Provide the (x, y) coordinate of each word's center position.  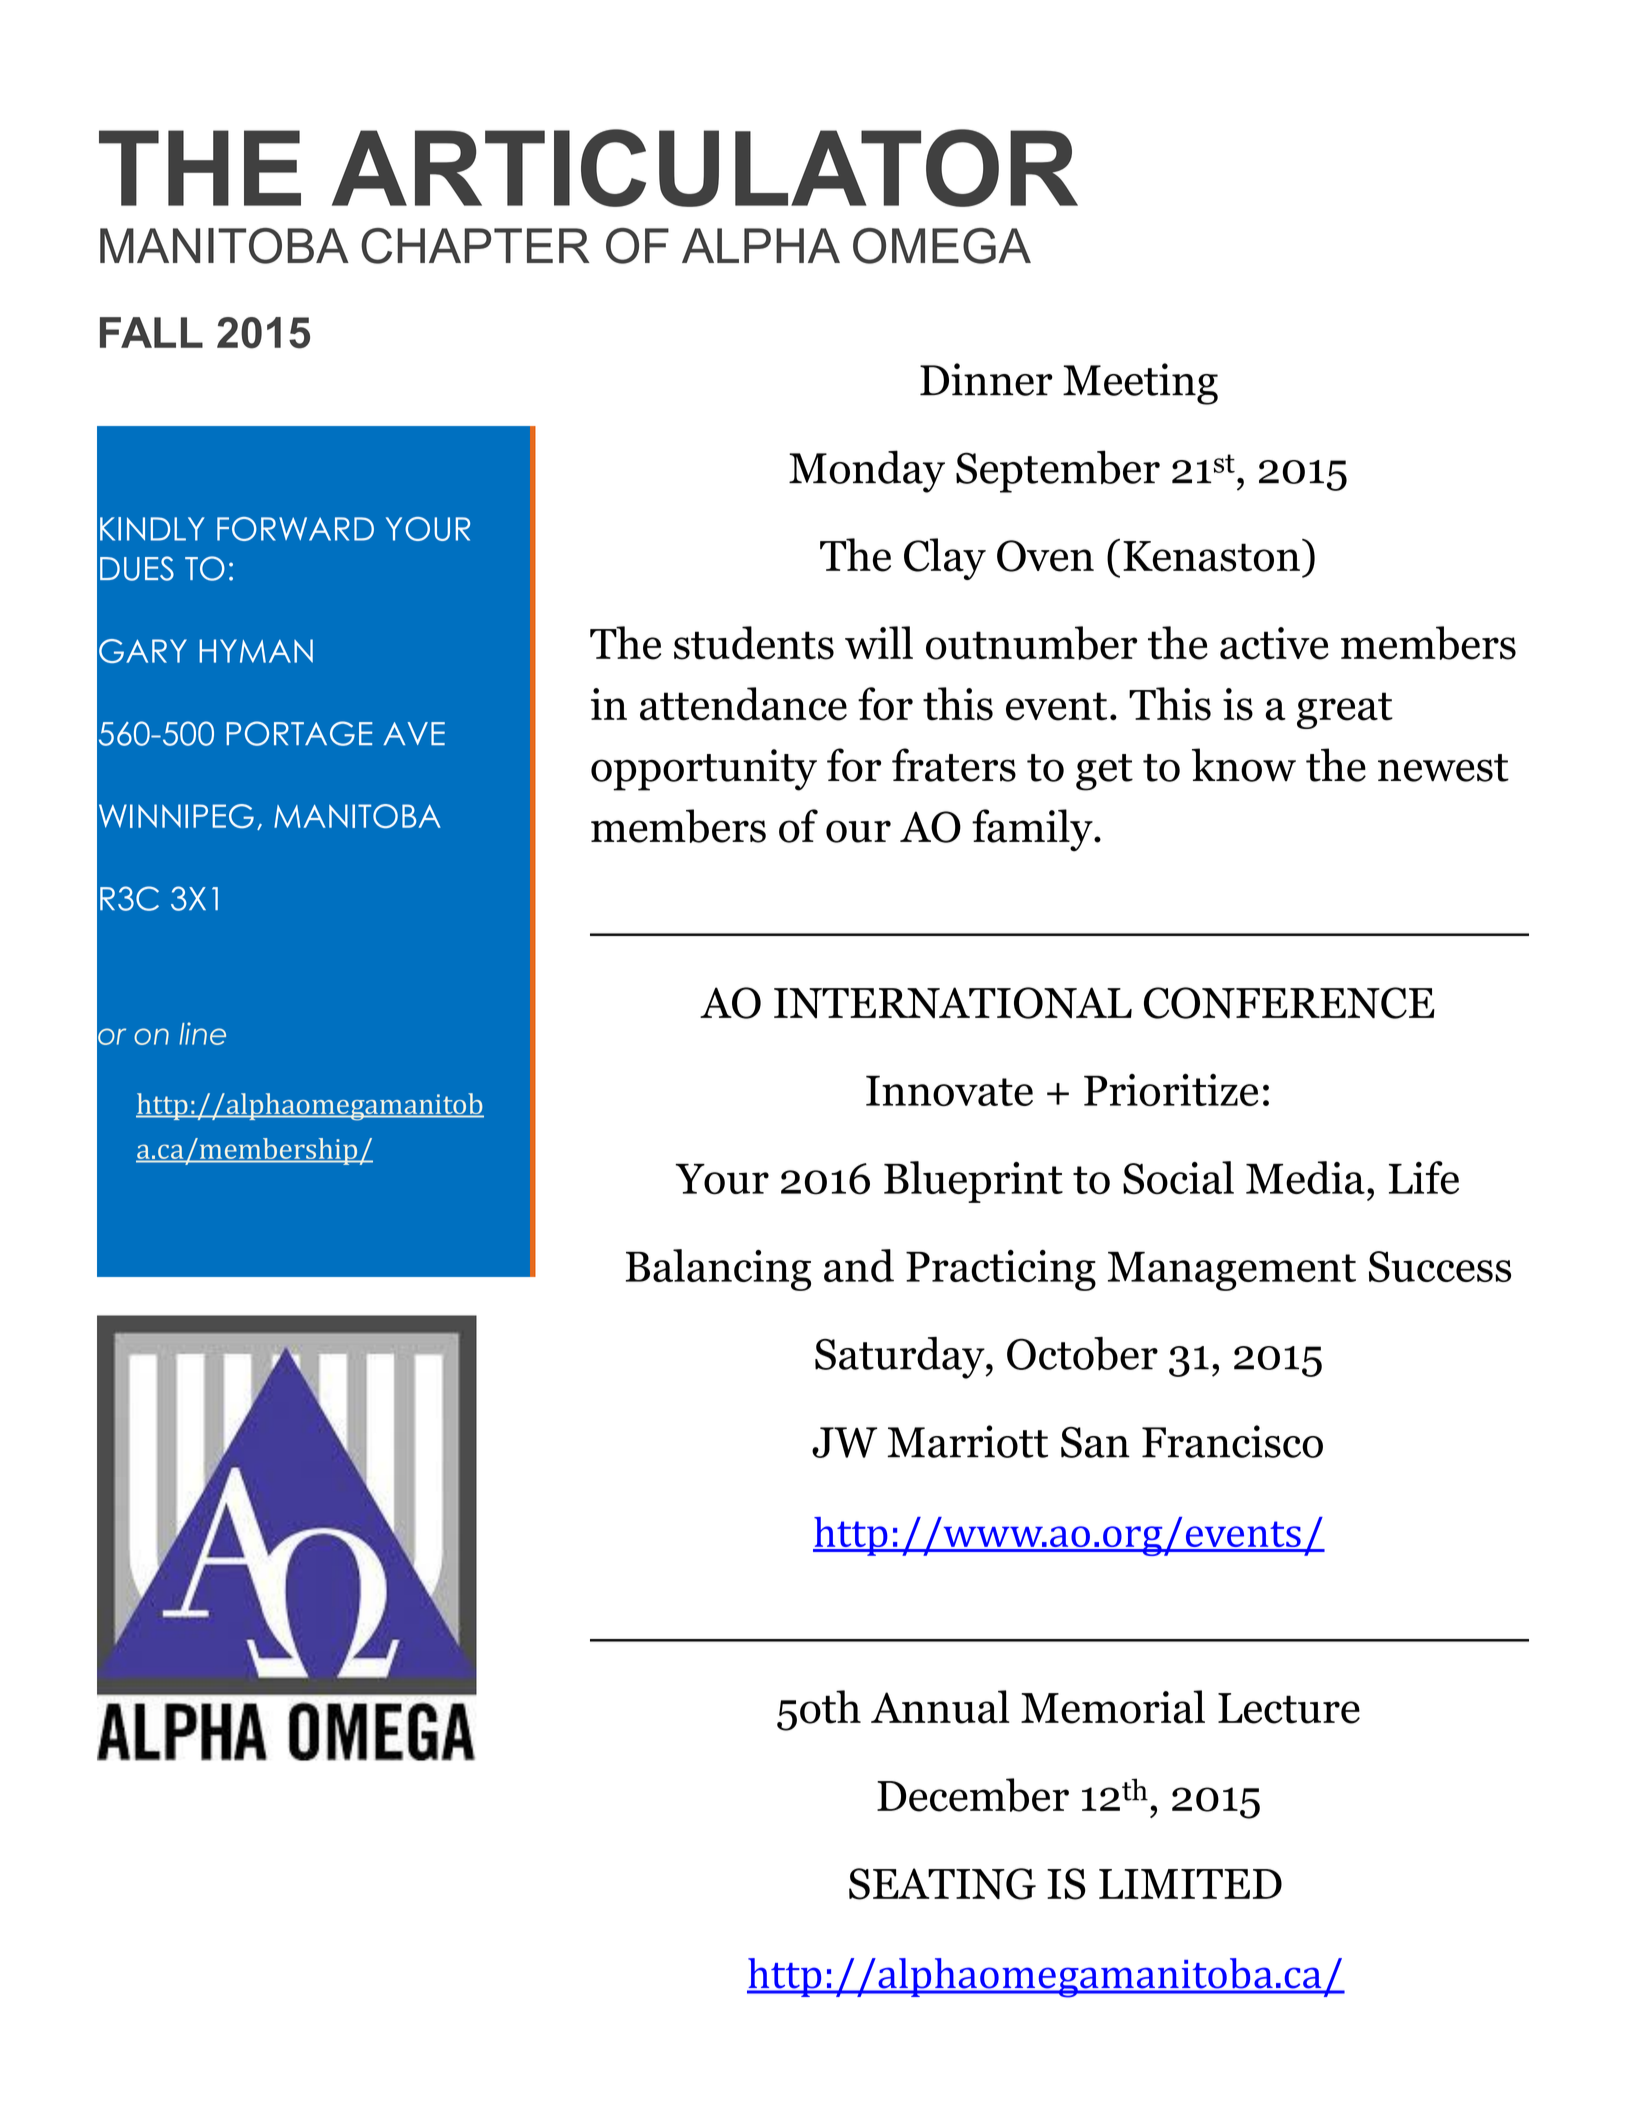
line (202, 1033)
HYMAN (256, 651)
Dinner (986, 379)
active (1274, 643)
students (754, 643)
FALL (151, 332)
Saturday (901, 1357)
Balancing (718, 1270)
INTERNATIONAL (953, 1003)
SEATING (942, 1884)
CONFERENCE (1289, 1003)
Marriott (967, 1441)
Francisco (1232, 1441)
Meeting (1140, 384)
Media (1305, 1177)
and (859, 1265)
